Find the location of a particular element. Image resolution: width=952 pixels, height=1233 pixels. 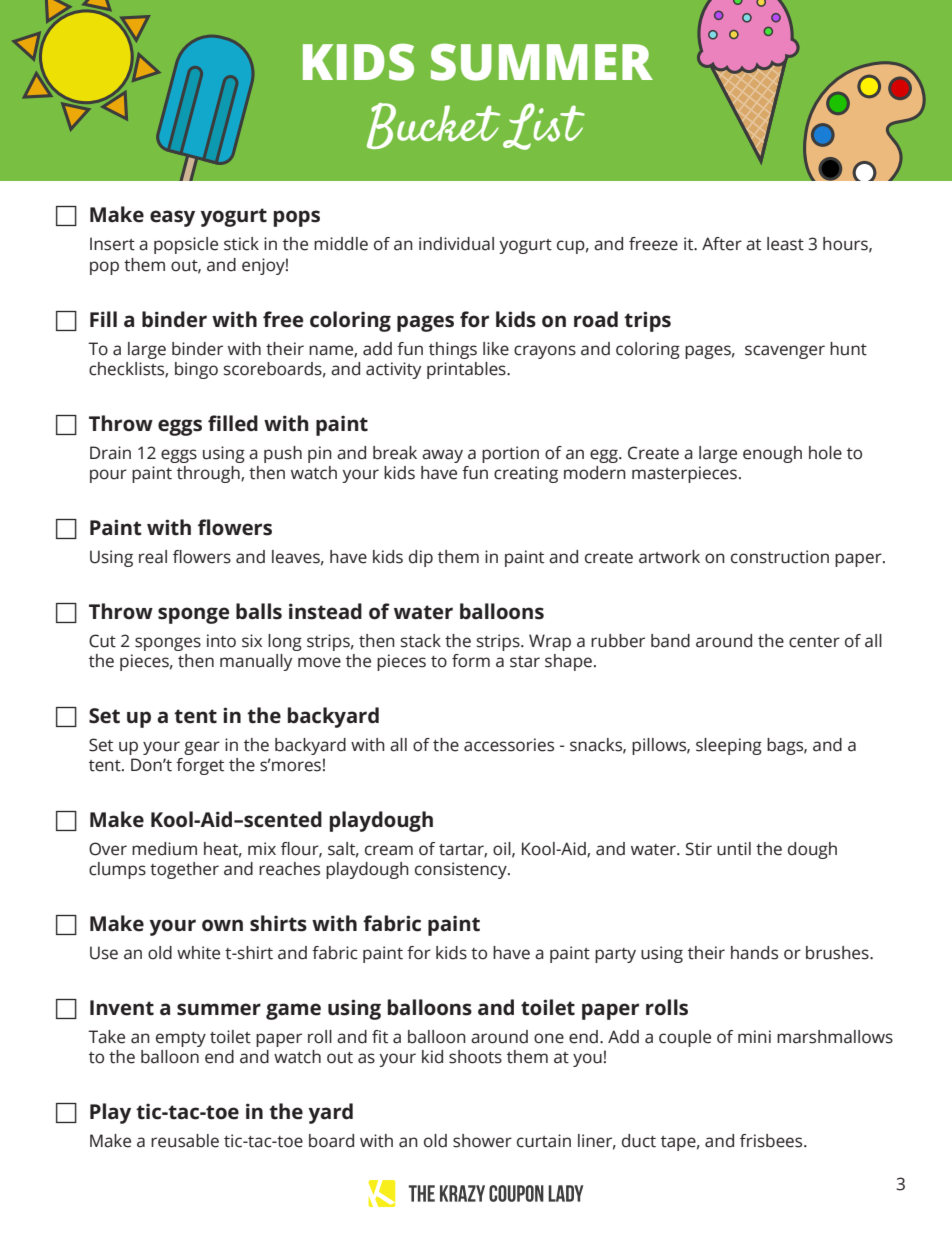

real is located at coordinates (153, 557).
